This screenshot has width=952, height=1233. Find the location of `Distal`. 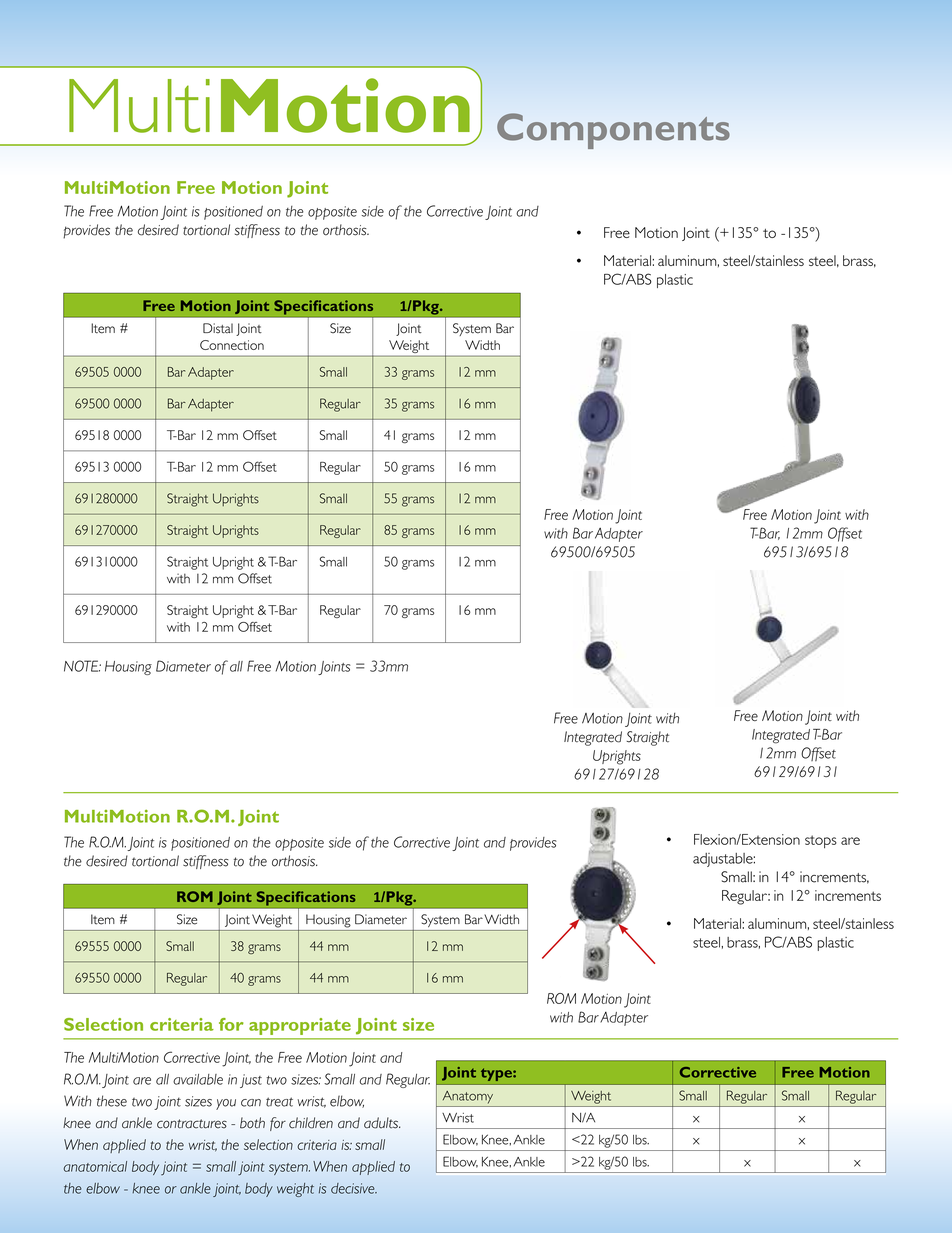

Distal is located at coordinates (218, 328).
